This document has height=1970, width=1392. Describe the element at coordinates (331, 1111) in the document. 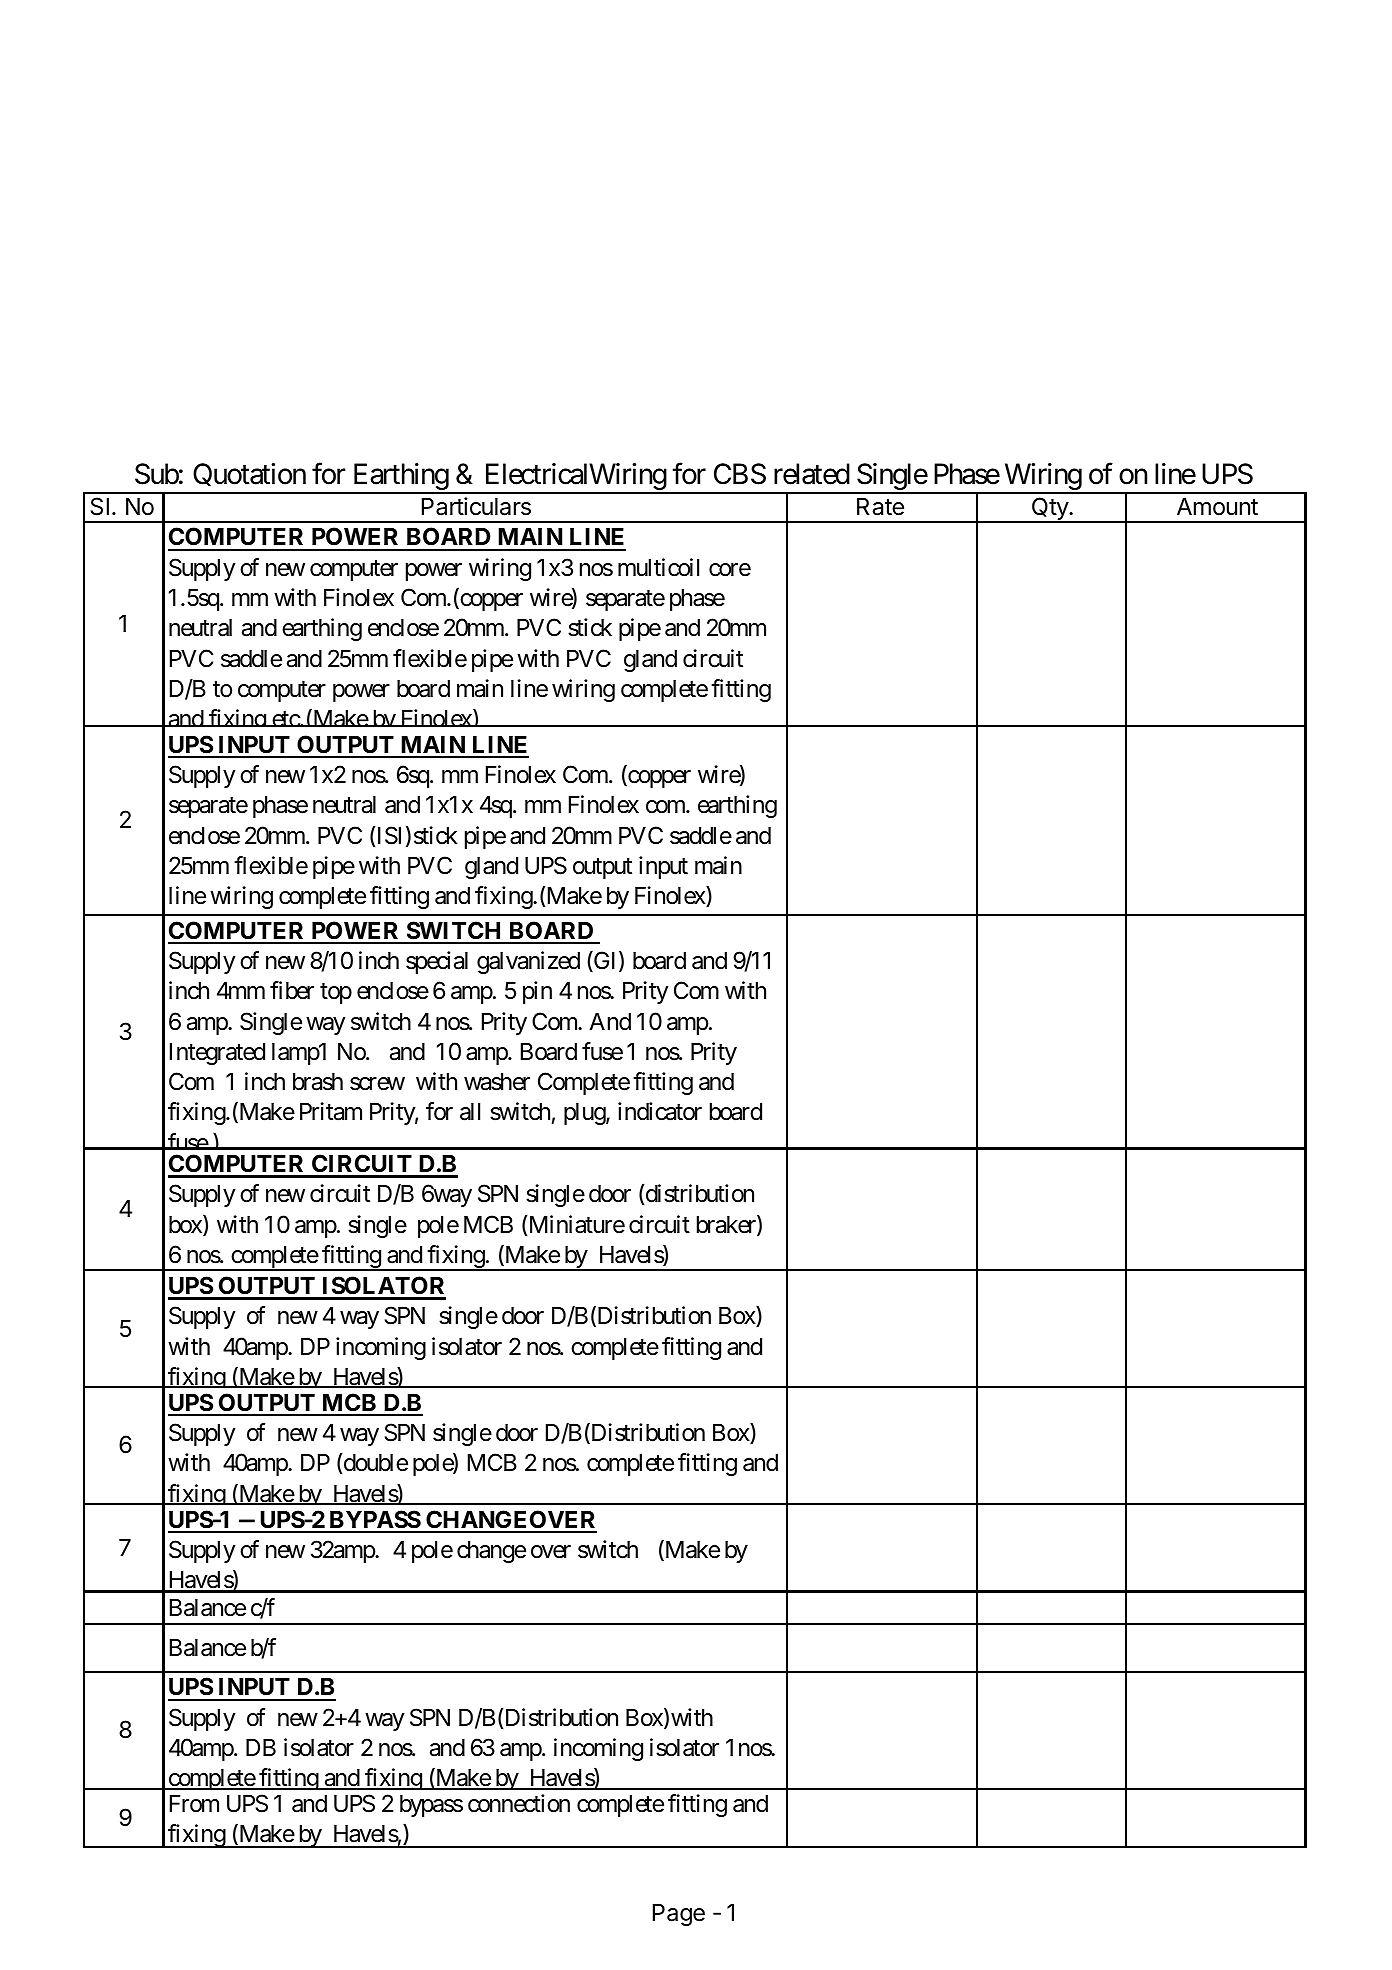

I see `Pritam` at that location.
